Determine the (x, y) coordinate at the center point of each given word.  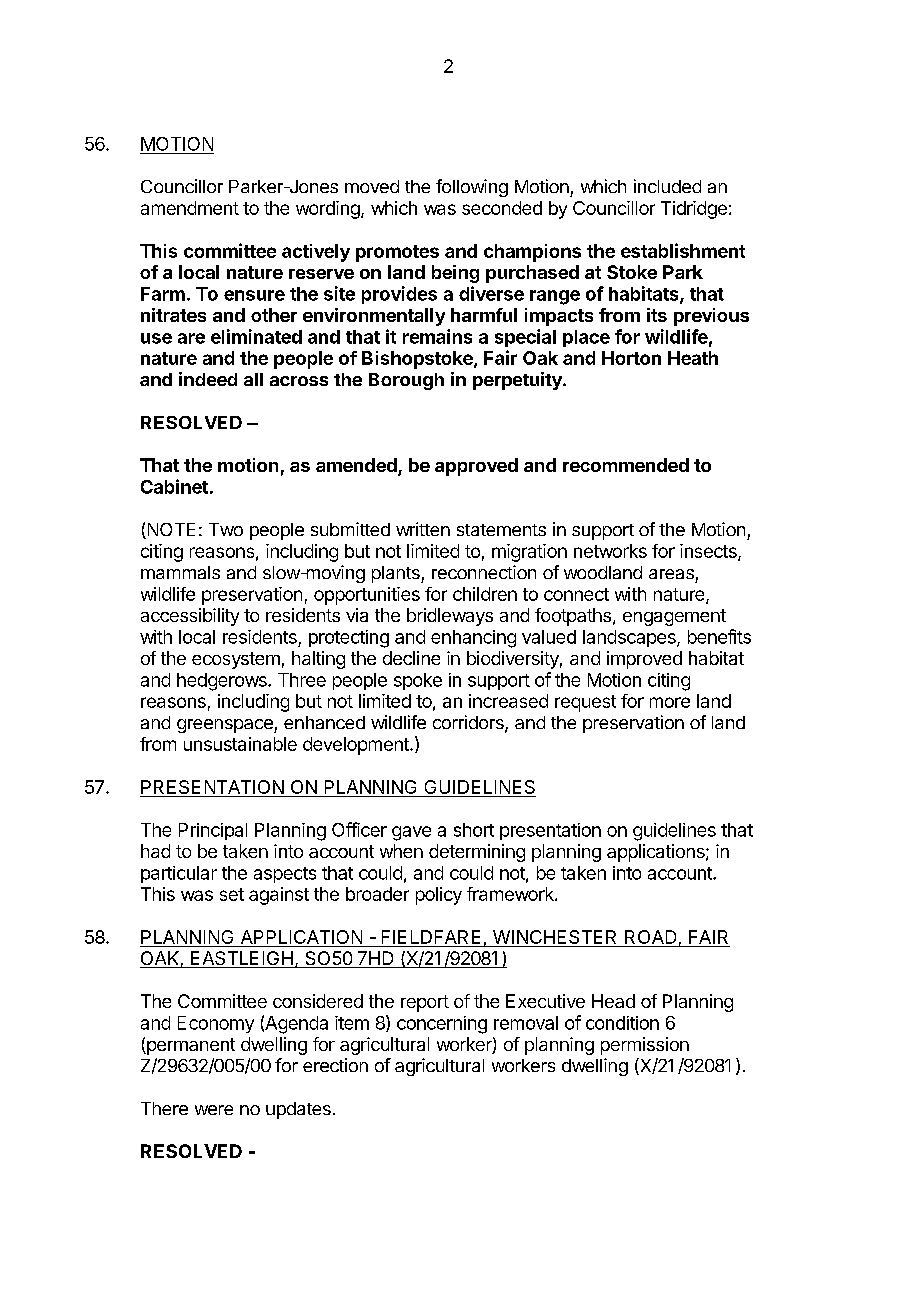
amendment (190, 208)
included (667, 186)
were (214, 1110)
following (472, 188)
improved (644, 660)
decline (411, 658)
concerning (442, 1025)
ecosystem (236, 660)
